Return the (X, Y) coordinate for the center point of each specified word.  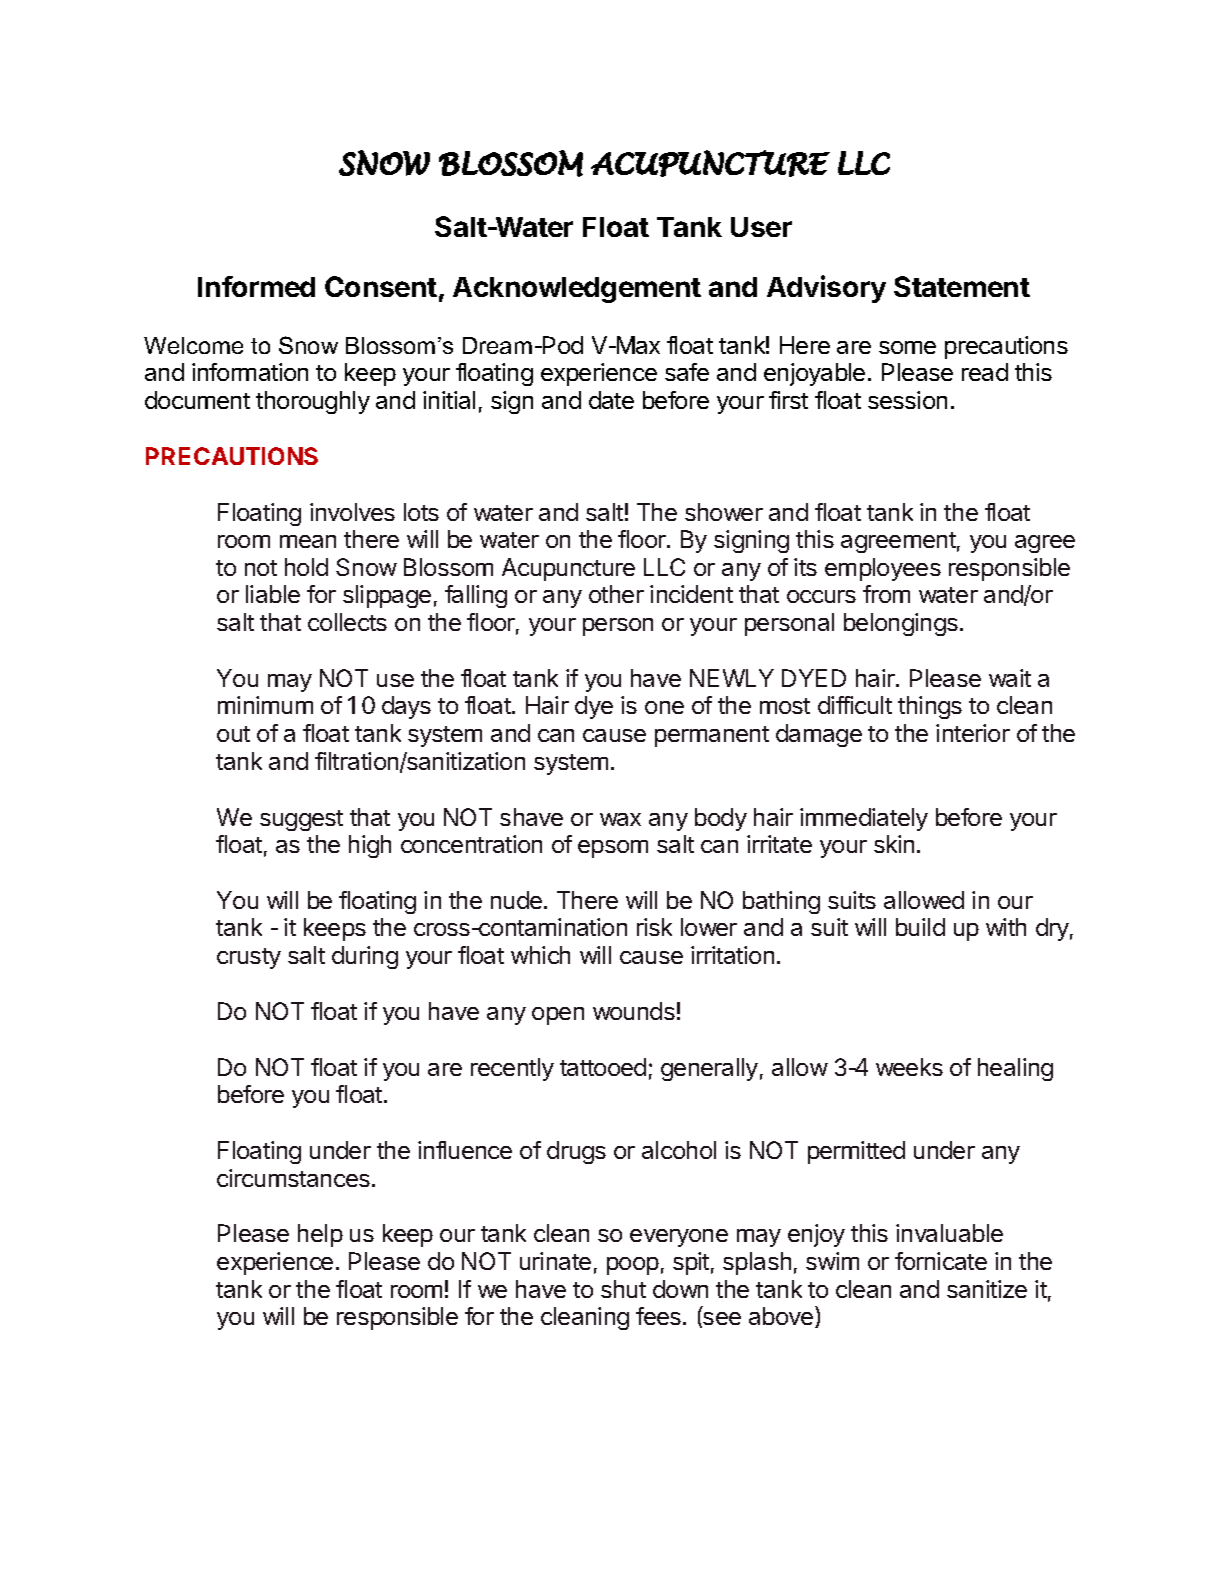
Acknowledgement (577, 290)
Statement (962, 286)
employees (883, 569)
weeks (909, 1067)
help (320, 1235)
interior (973, 733)
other (616, 594)
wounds (634, 1011)
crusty (249, 958)
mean (308, 541)
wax (620, 819)
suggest (301, 820)
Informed (256, 286)
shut (623, 1289)
